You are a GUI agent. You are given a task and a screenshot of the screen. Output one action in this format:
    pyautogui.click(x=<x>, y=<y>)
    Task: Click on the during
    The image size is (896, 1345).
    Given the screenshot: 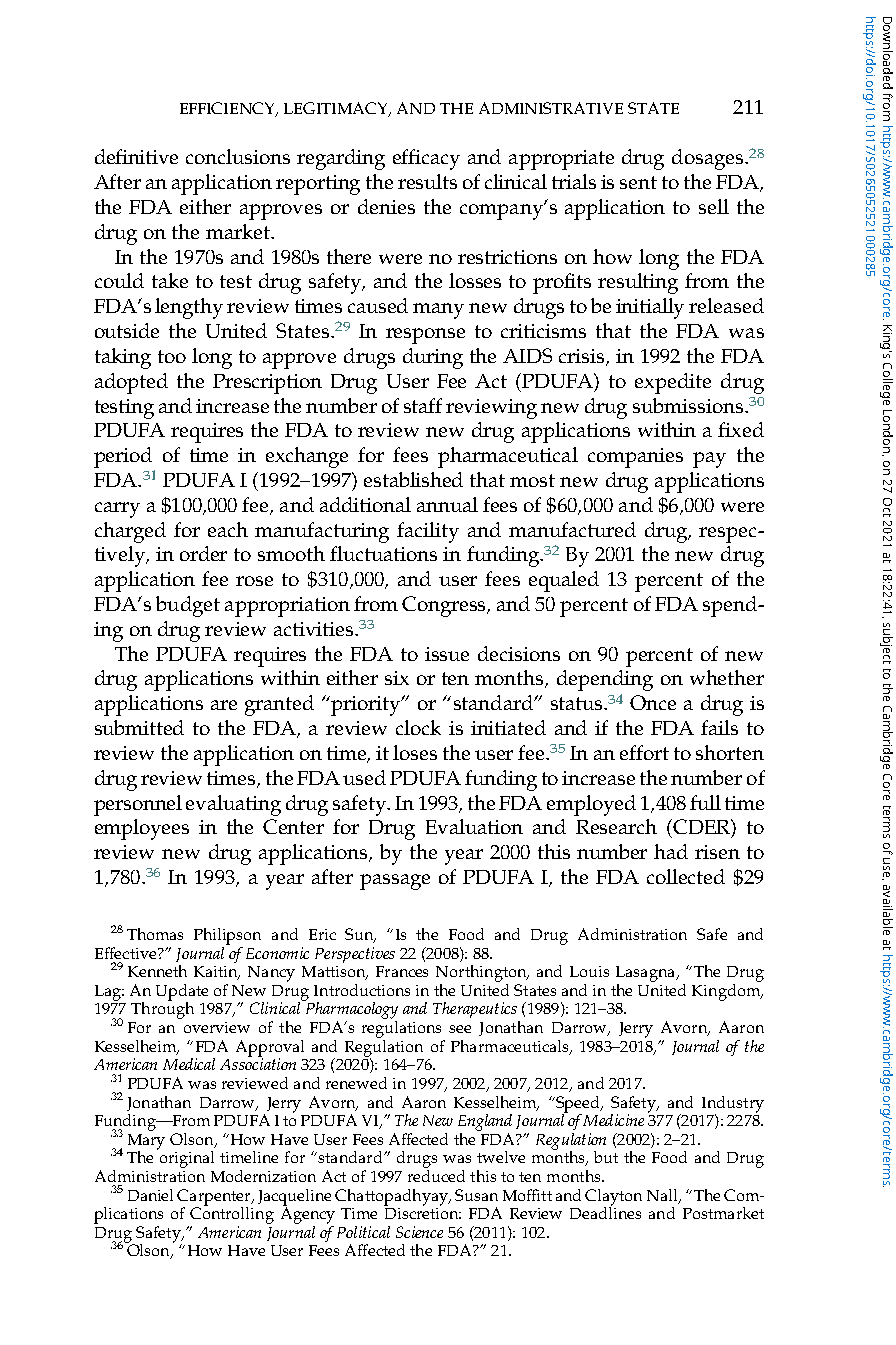 What is the action you would take?
    pyautogui.click(x=433, y=358)
